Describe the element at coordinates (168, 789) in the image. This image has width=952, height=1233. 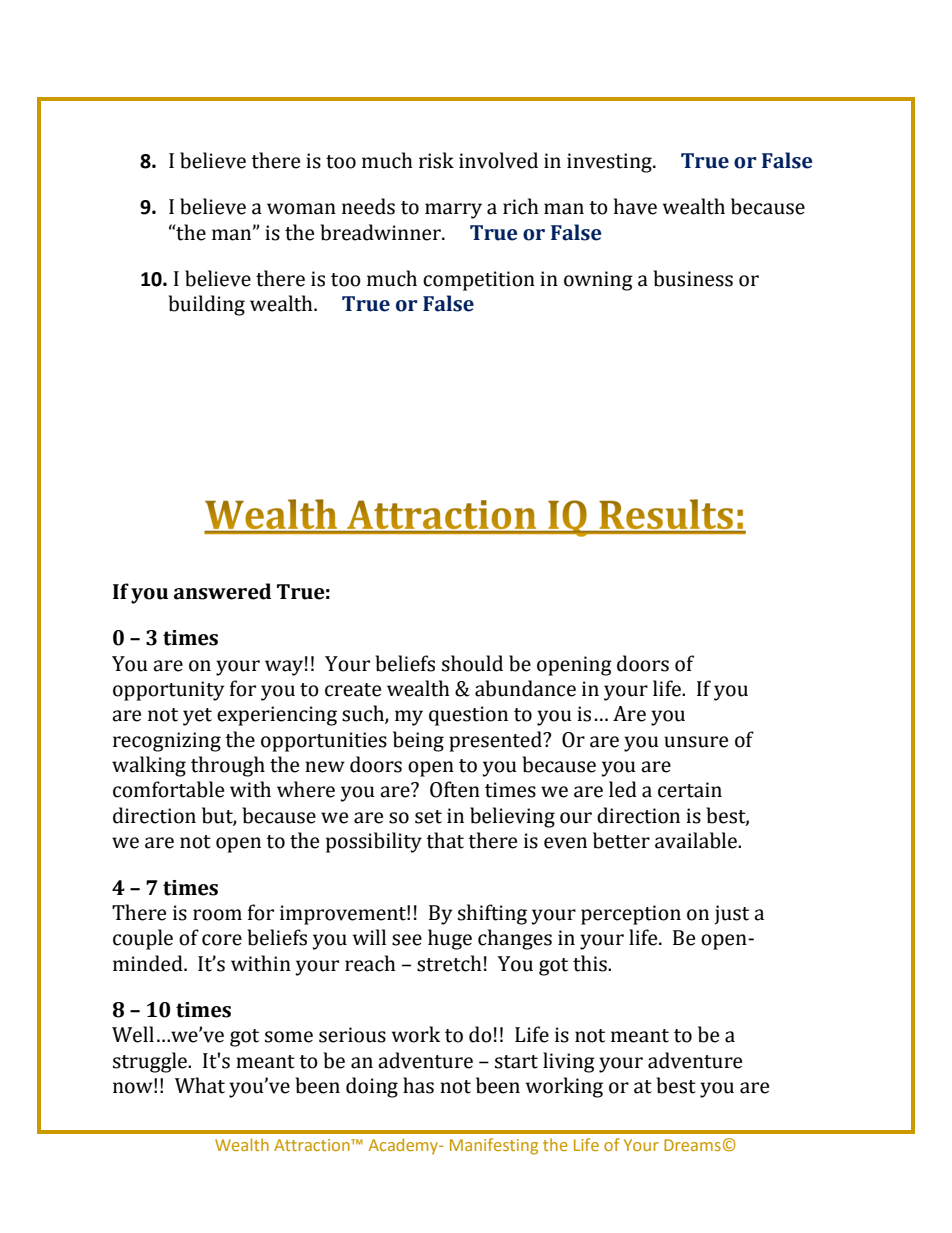
I see `comfortable` at that location.
